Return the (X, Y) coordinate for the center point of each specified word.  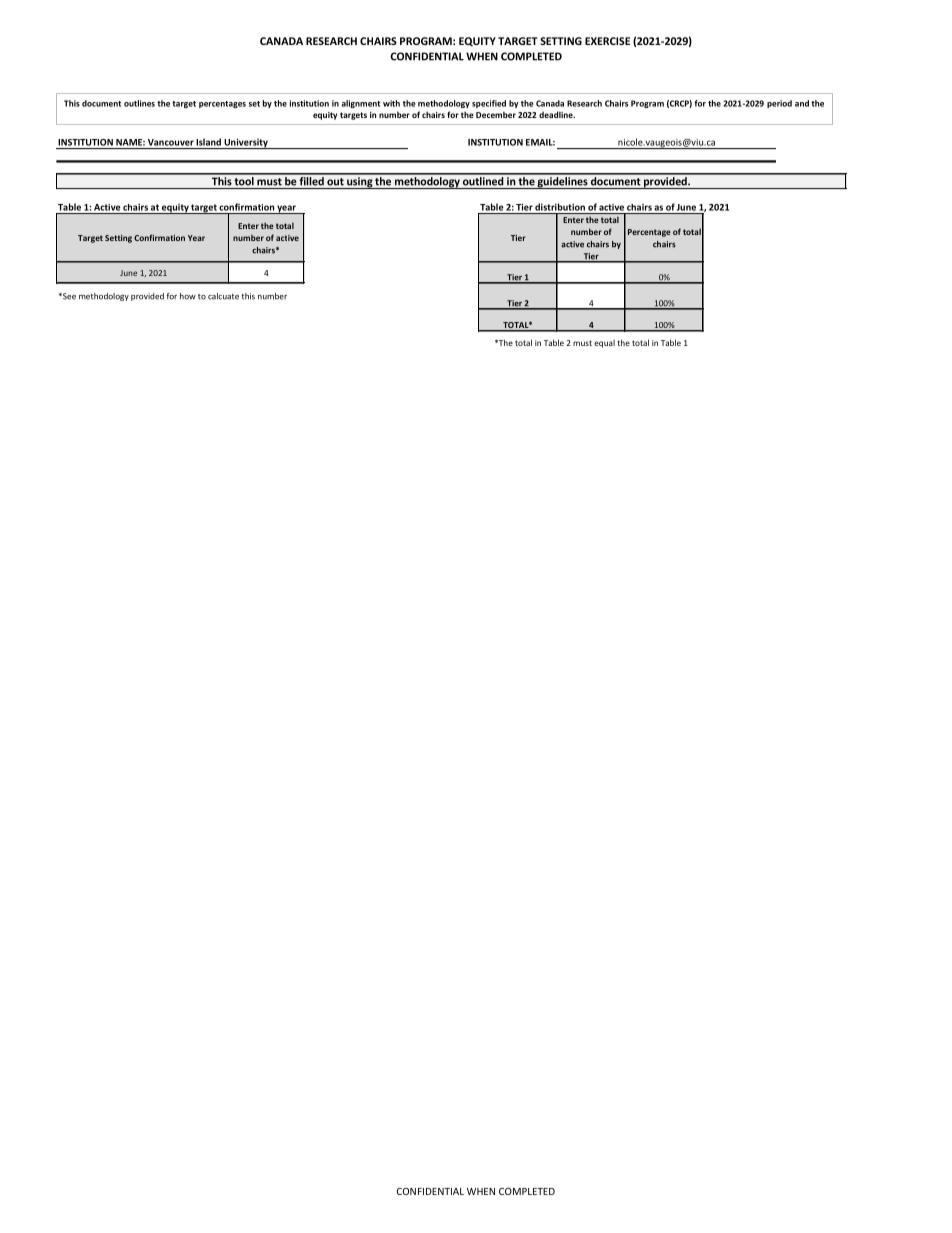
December (496, 114)
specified (489, 104)
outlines (139, 103)
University (246, 143)
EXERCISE (607, 41)
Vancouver (171, 142)
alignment (361, 104)
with (391, 103)
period (779, 104)
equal (604, 344)
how (188, 296)
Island (208, 142)
